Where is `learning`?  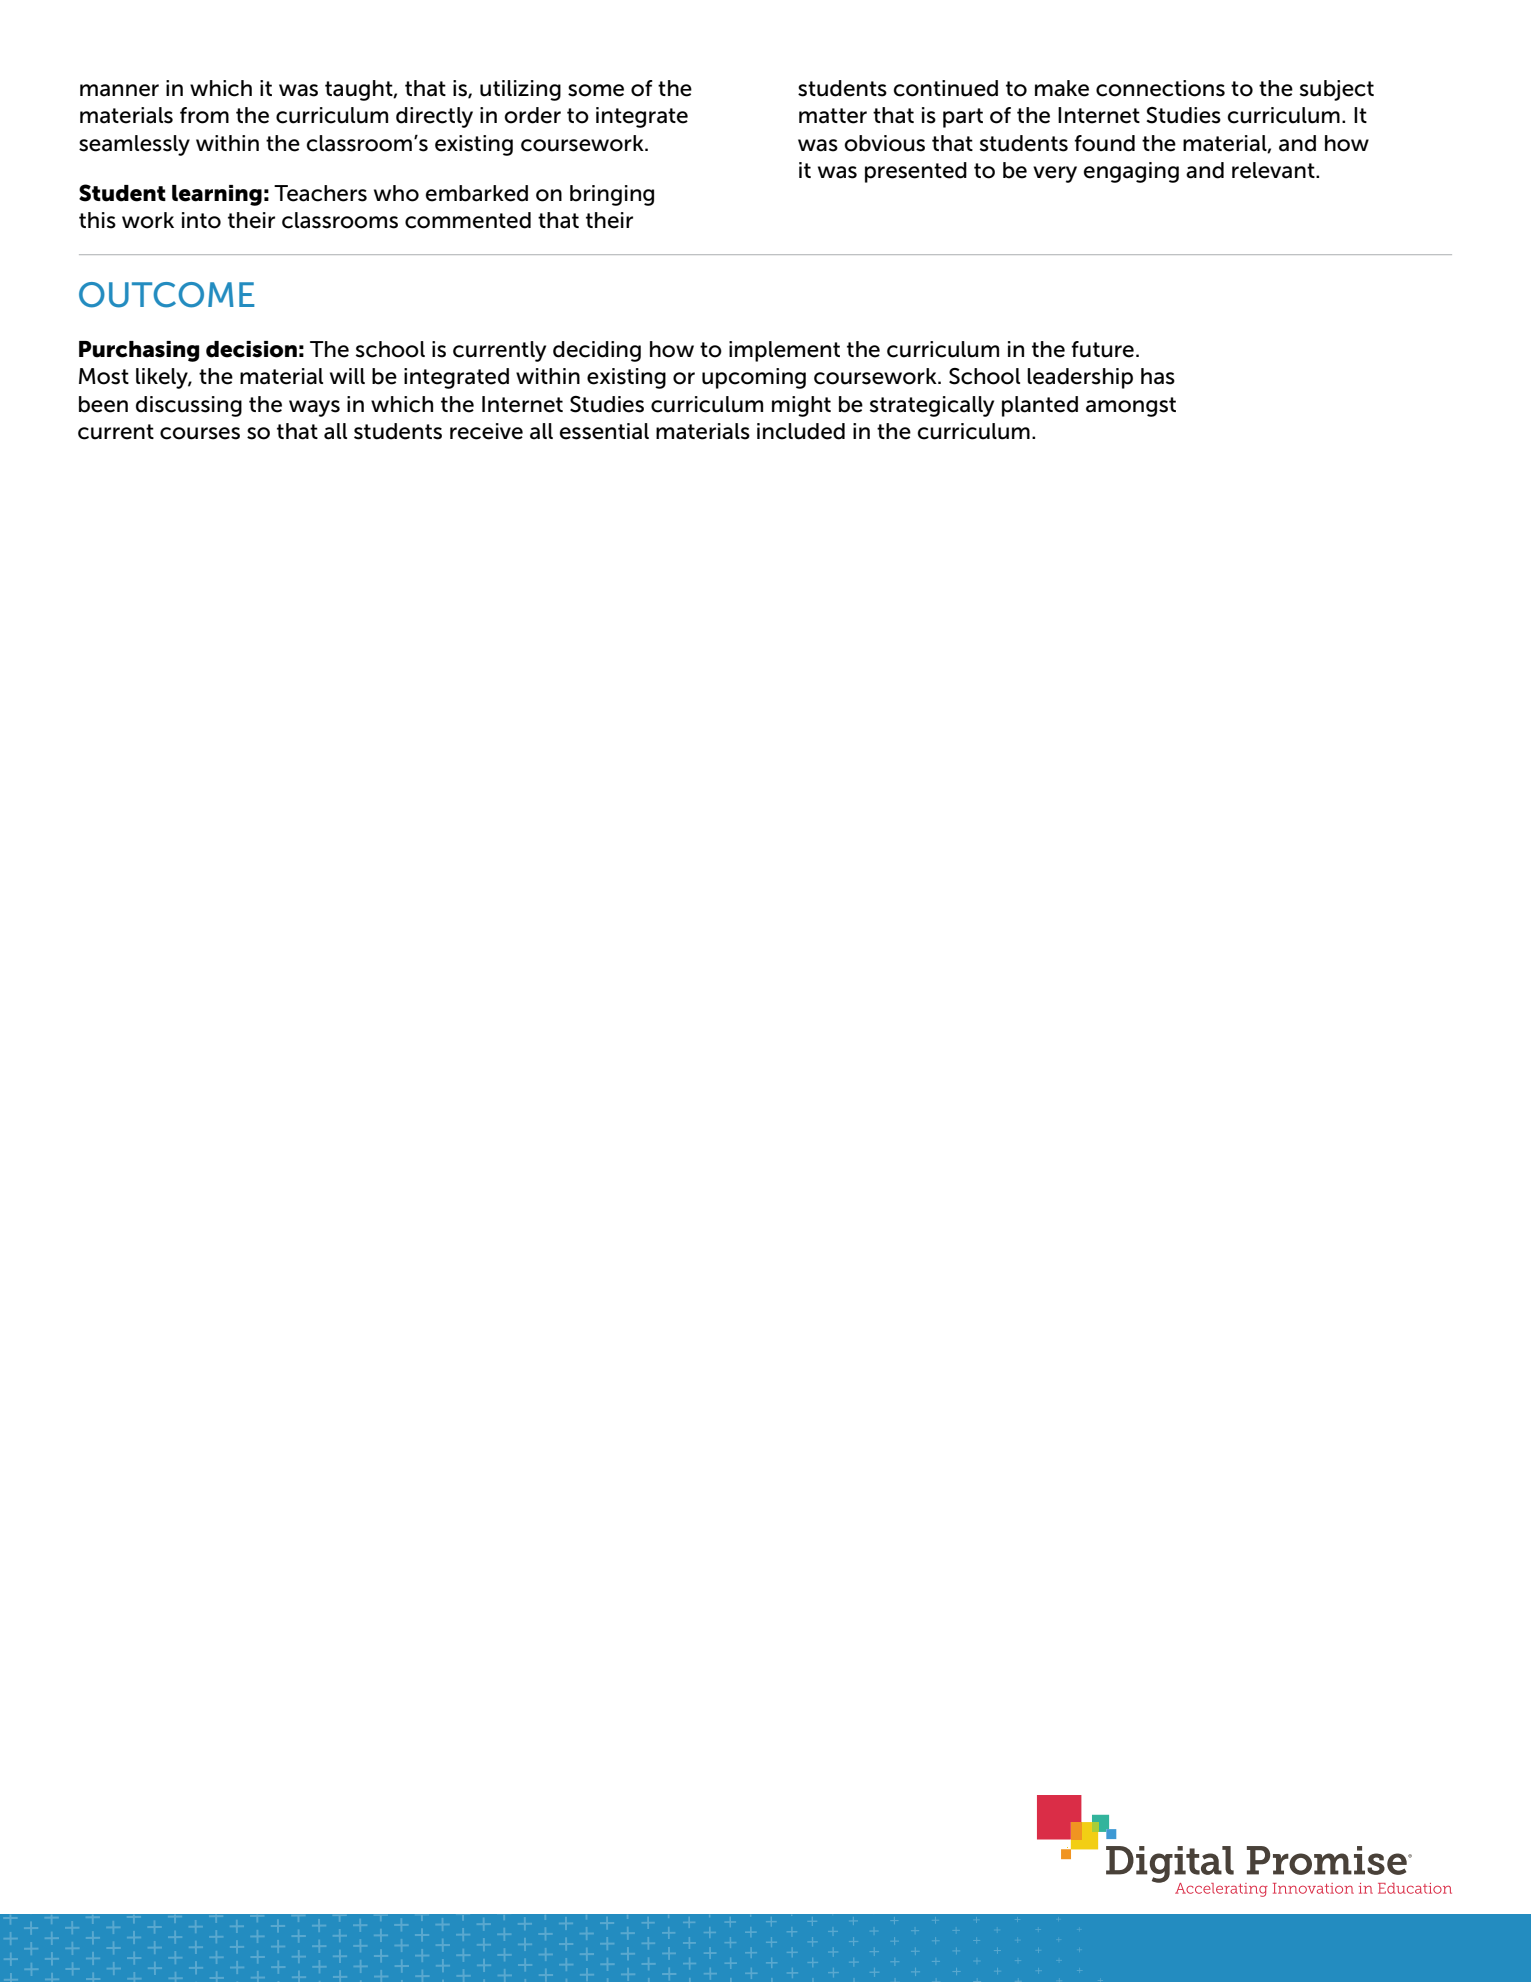 learning is located at coordinates (217, 195).
